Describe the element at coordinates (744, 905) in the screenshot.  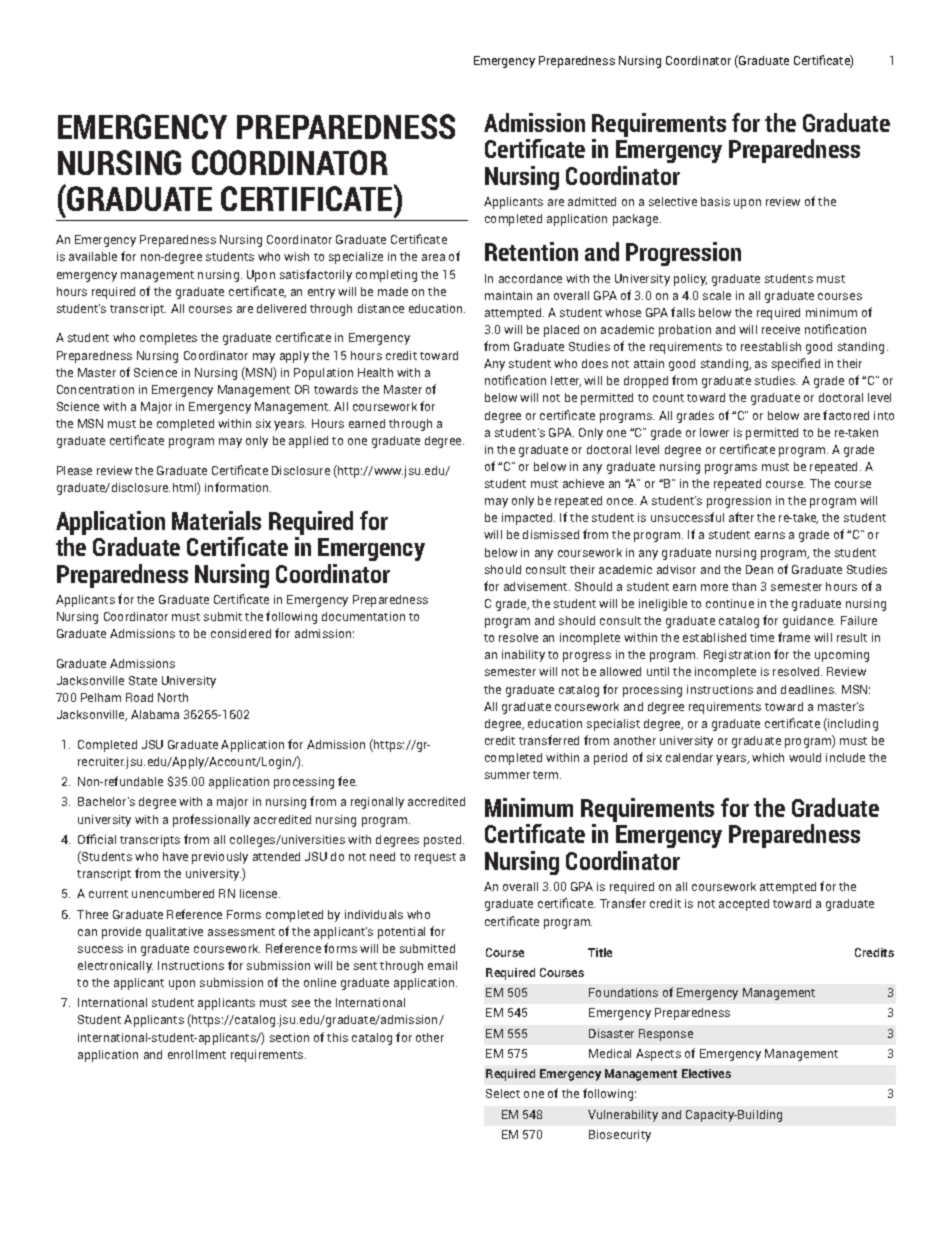
I see `accepted` at that location.
